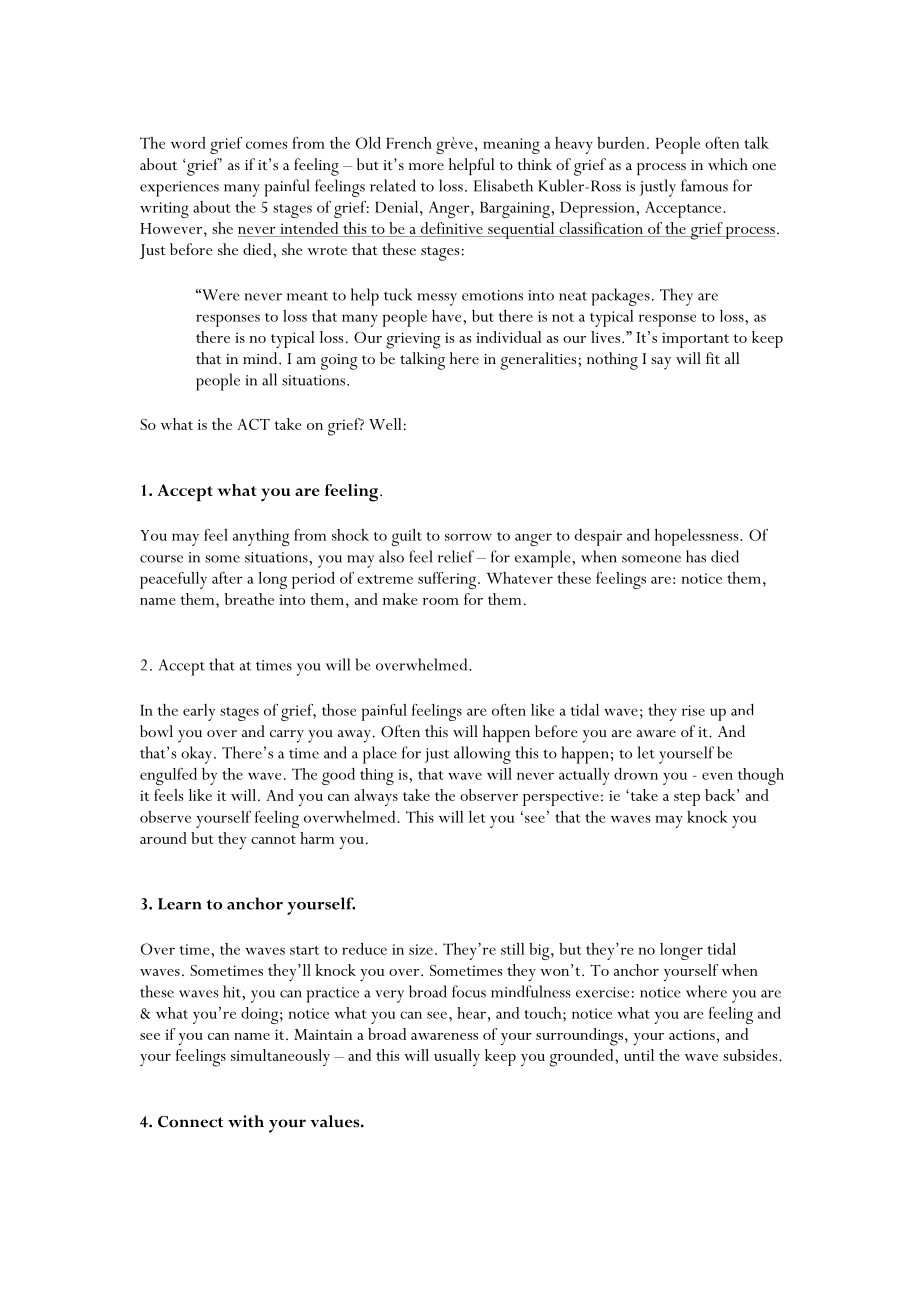  I want to click on famous, so click(704, 185).
